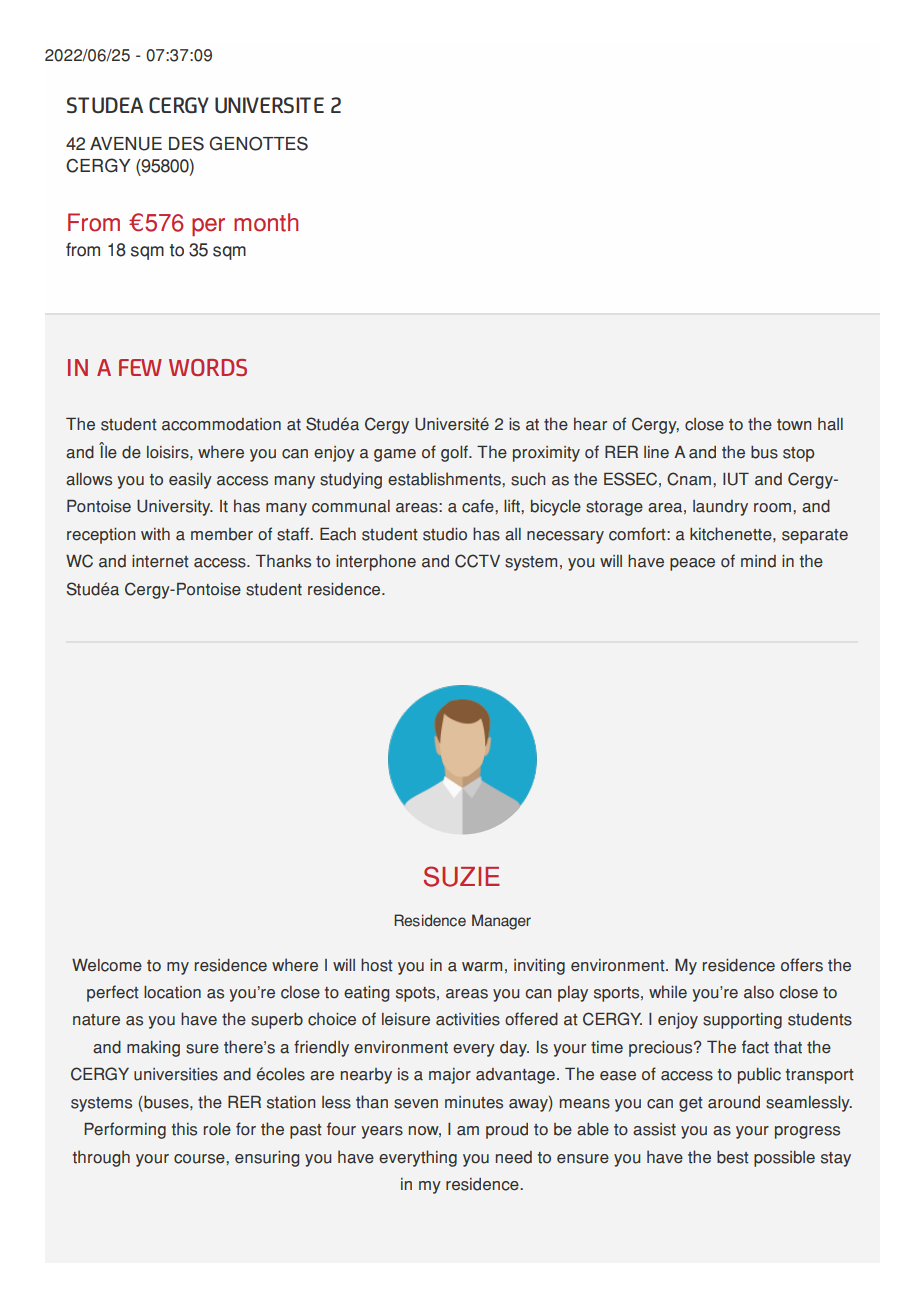 The width and height of the screenshot is (924, 1308). Describe the element at coordinates (186, 143) in the screenshot. I see `DES` at that location.
